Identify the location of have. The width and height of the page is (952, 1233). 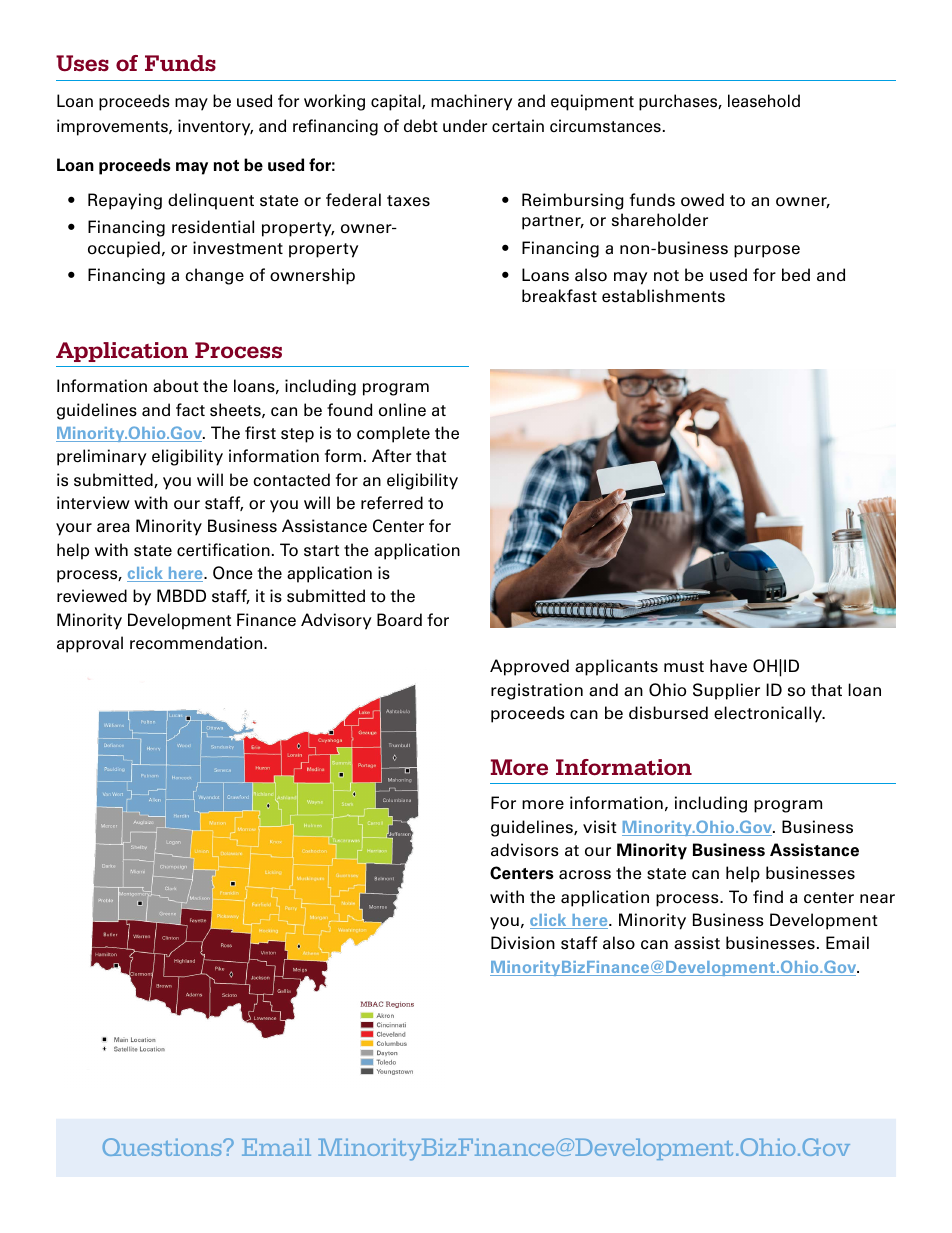
(728, 666).
